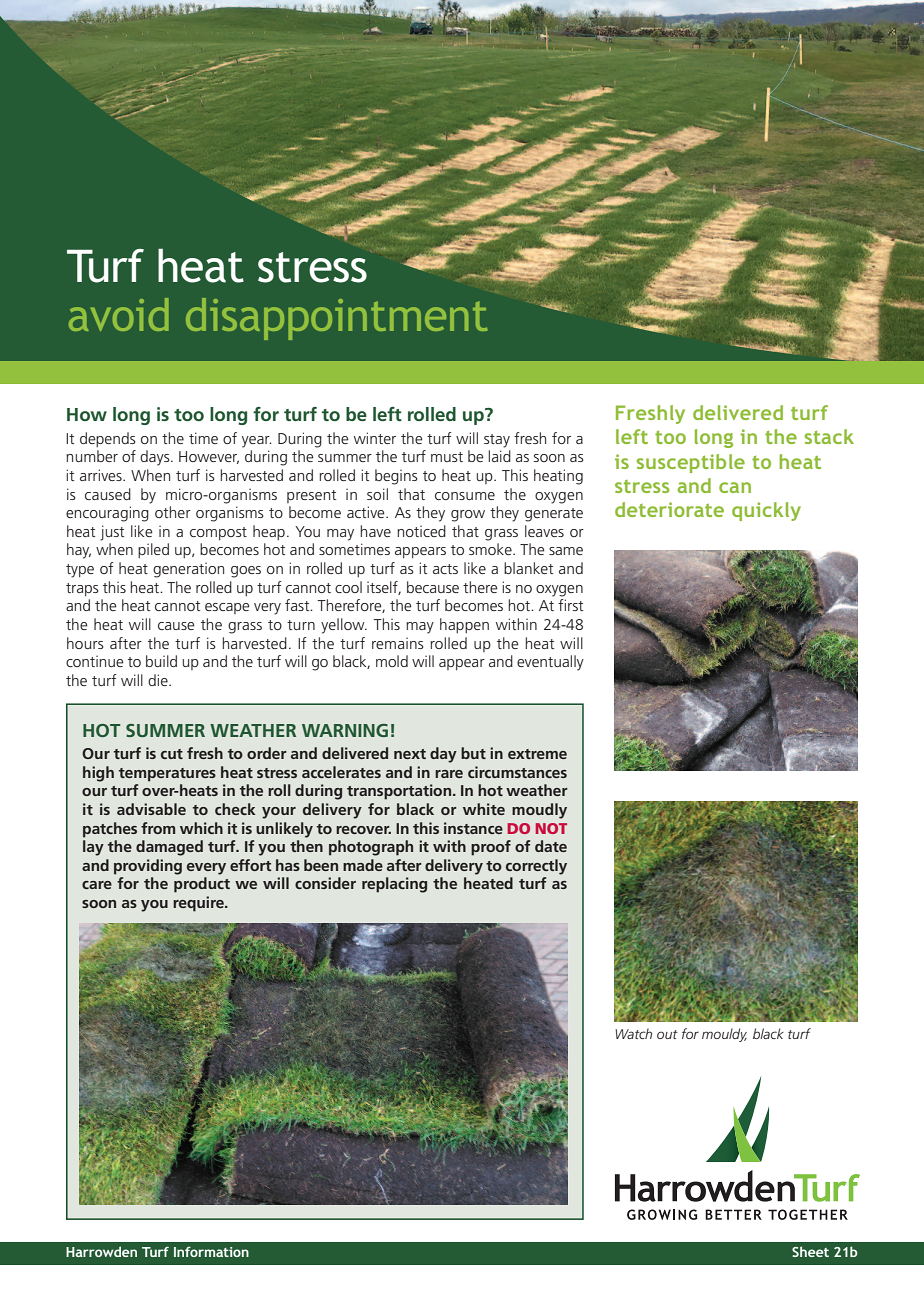 The height and width of the screenshot is (1308, 924). I want to click on Information, so click(211, 1251).
